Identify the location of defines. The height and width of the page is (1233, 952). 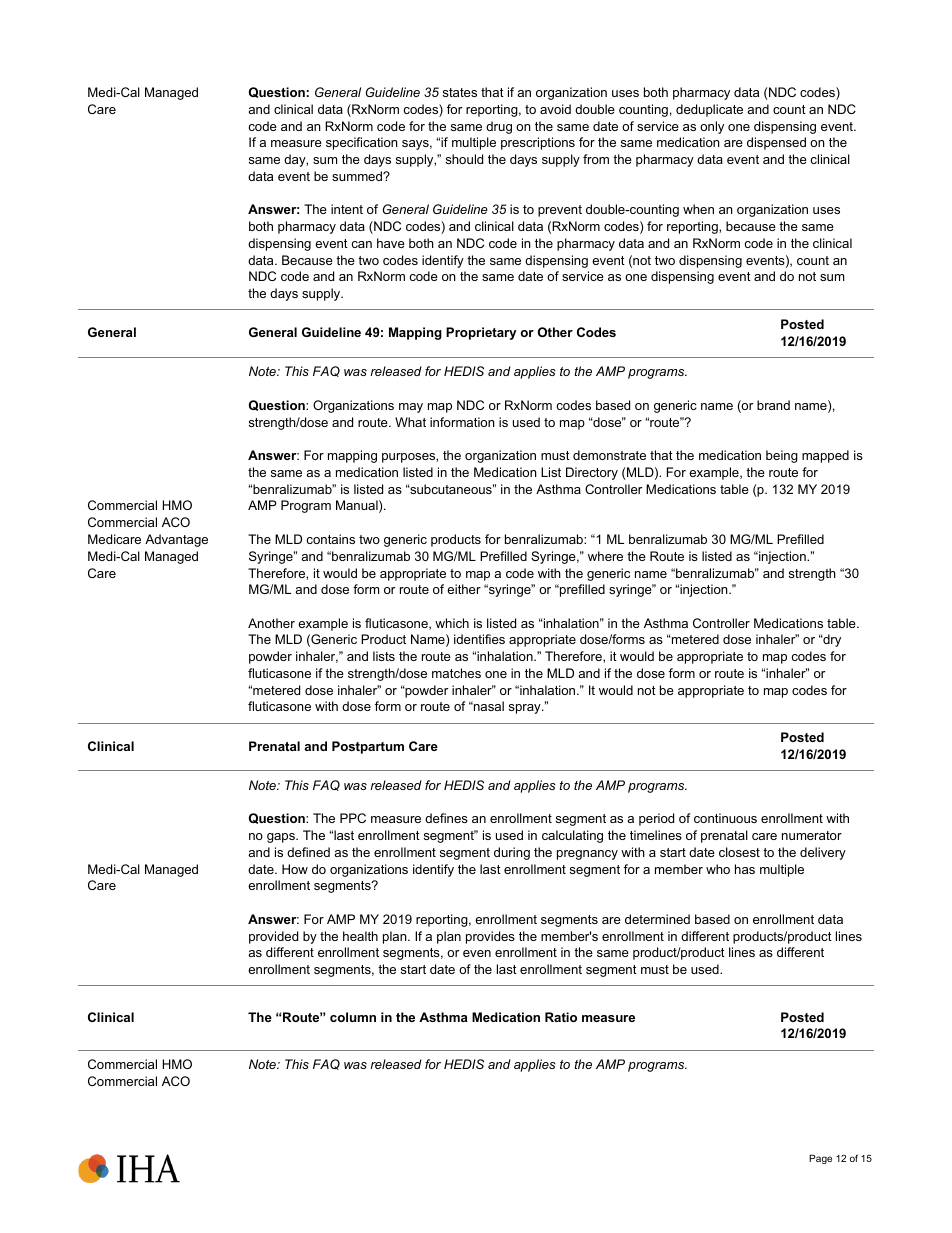
(446, 818).
